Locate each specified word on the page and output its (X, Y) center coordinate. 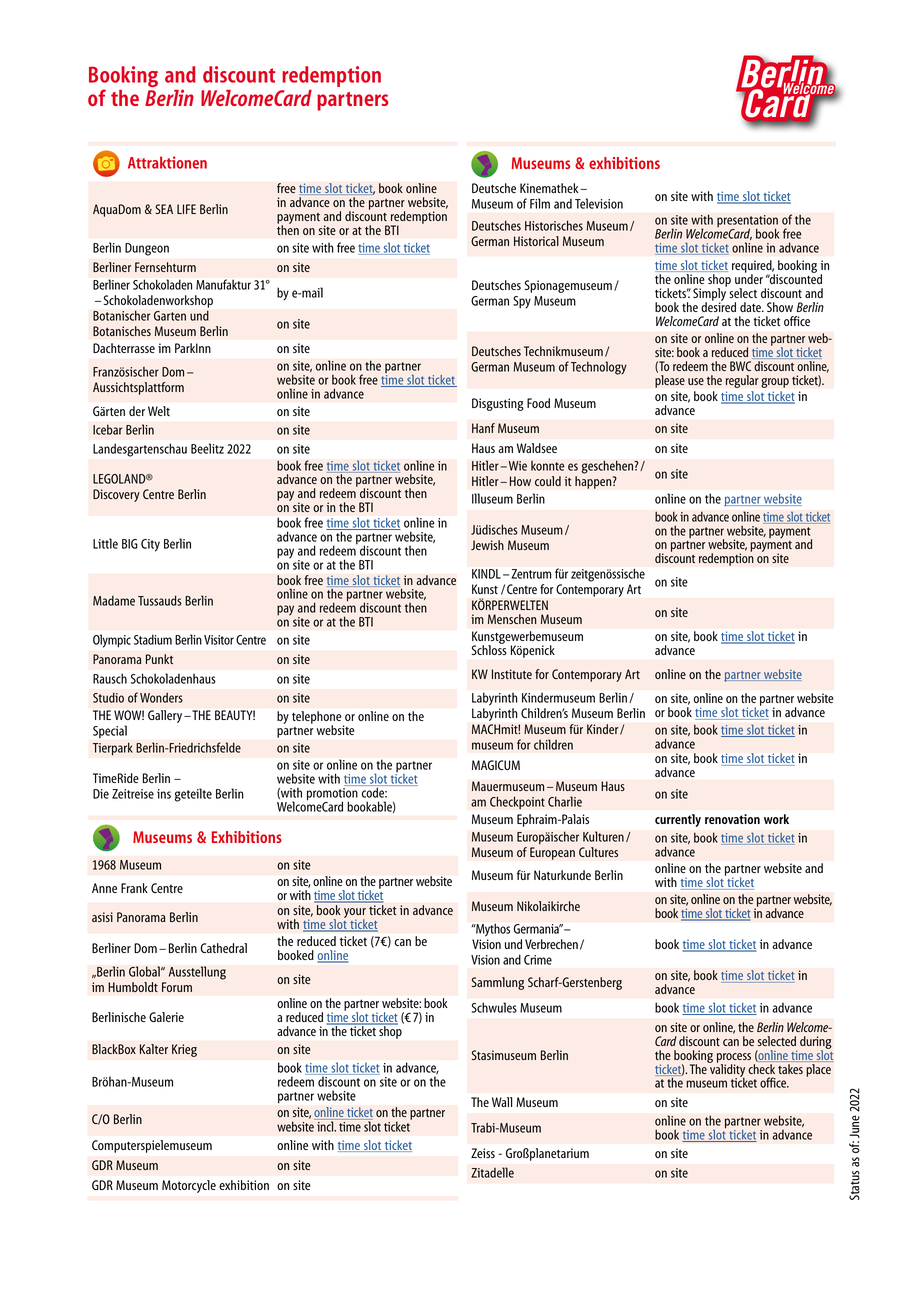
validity (726, 1070)
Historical (536, 241)
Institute (512, 674)
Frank (134, 888)
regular (742, 381)
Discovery (116, 495)
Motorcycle (189, 1186)
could (548, 481)
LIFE (186, 209)
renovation (732, 819)
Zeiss (483, 1153)
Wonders (161, 697)
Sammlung (498, 983)
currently (678, 820)
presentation (747, 222)
